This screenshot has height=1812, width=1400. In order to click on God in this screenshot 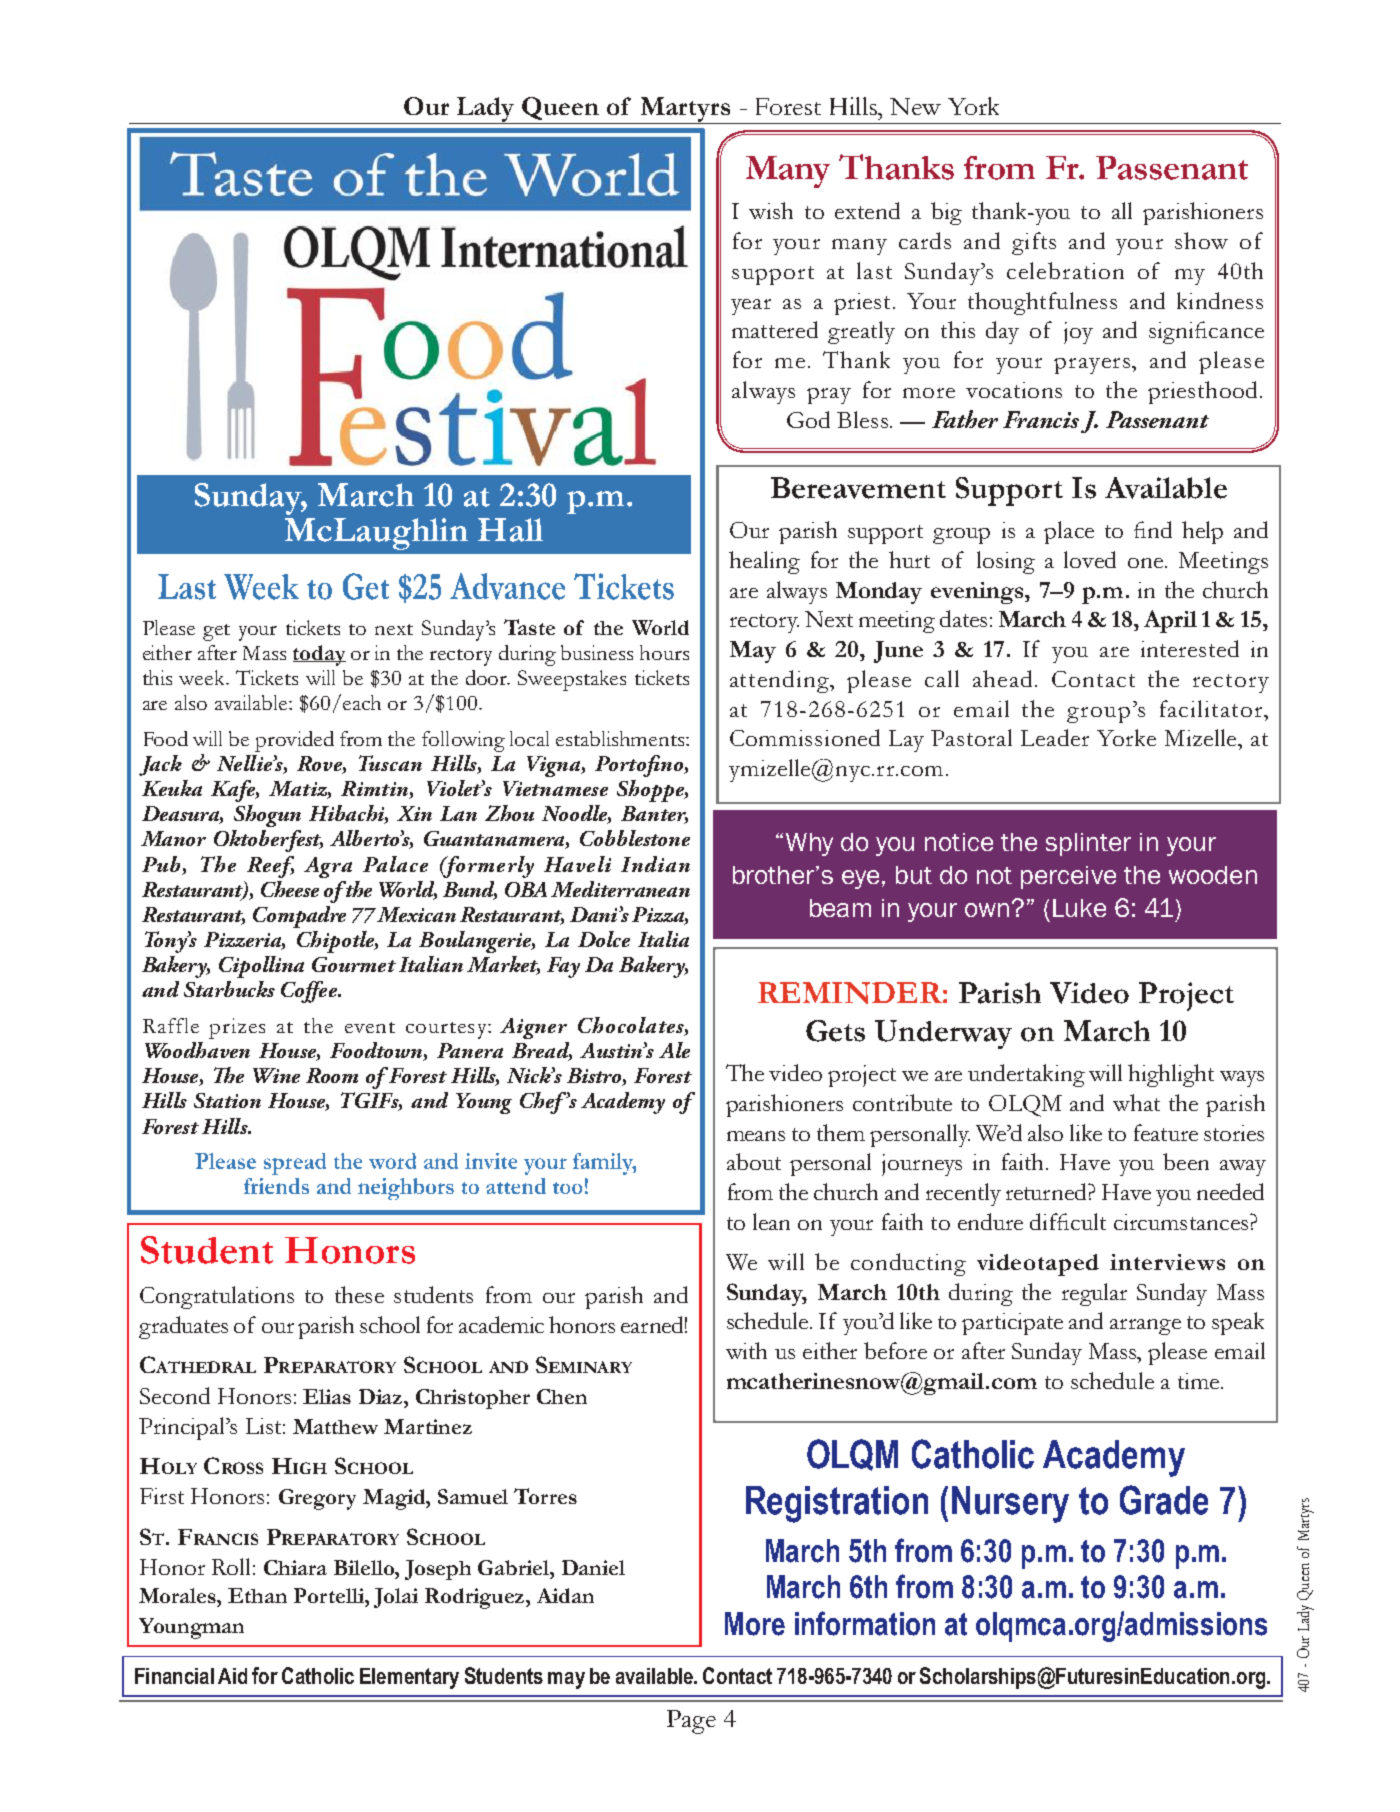, I will do `click(808, 419)`.
